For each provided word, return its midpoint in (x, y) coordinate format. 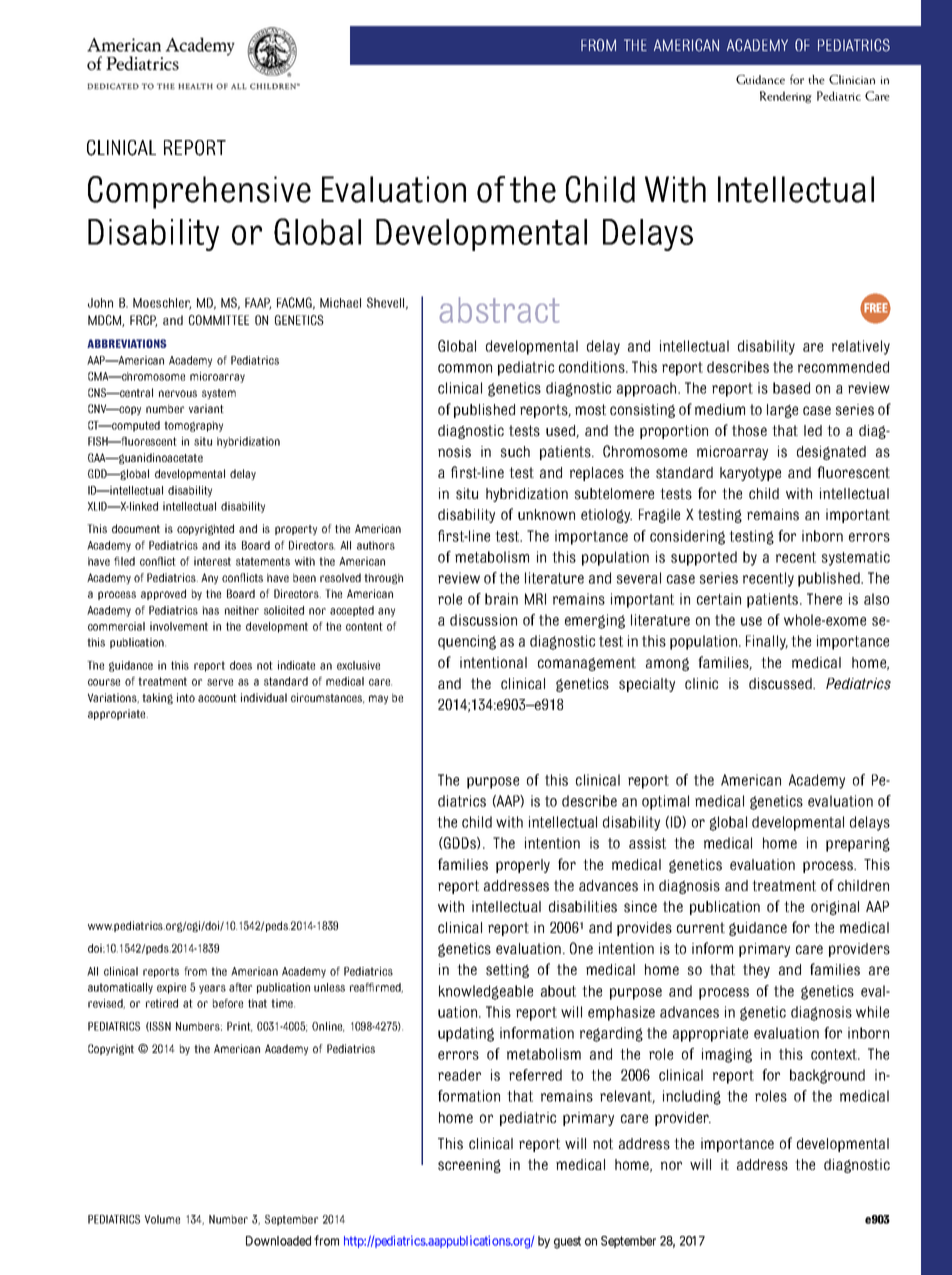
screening (469, 1166)
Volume (162, 1219)
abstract (499, 310)
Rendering (786, 97)
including (692, 1097)
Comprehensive (199, 192)
